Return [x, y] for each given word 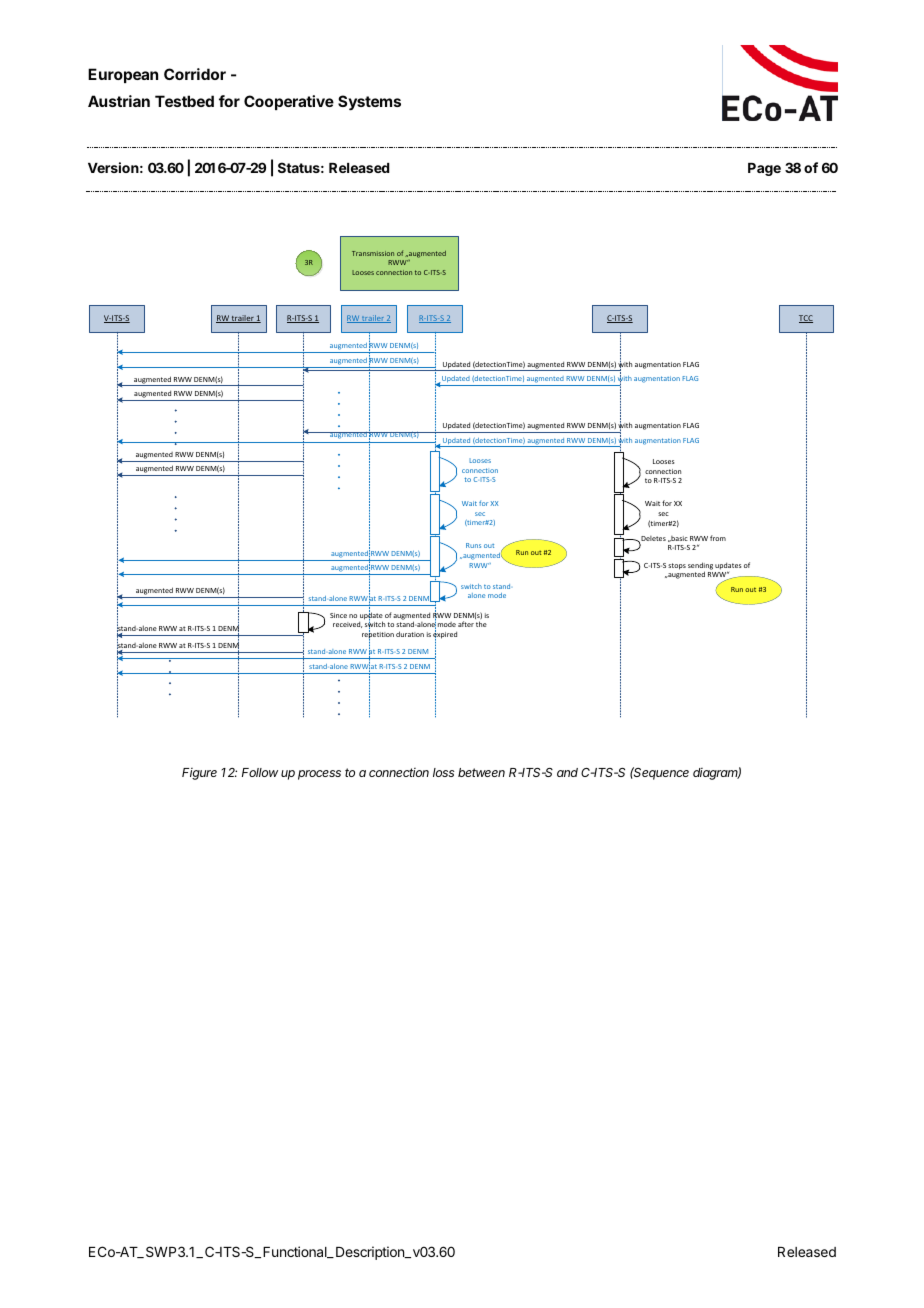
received [347, 624]
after [466, 624]
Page [764, 169]
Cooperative [289, 102]
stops [677, 566]
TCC [806, 319]
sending [700, 567]
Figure [199, 774]
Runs [473, 545]
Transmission [373, 253]
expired [445, 635]
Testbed [184, 101]
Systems [369, 103]
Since [338, 615]
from [718, 538]
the [481, 624]
